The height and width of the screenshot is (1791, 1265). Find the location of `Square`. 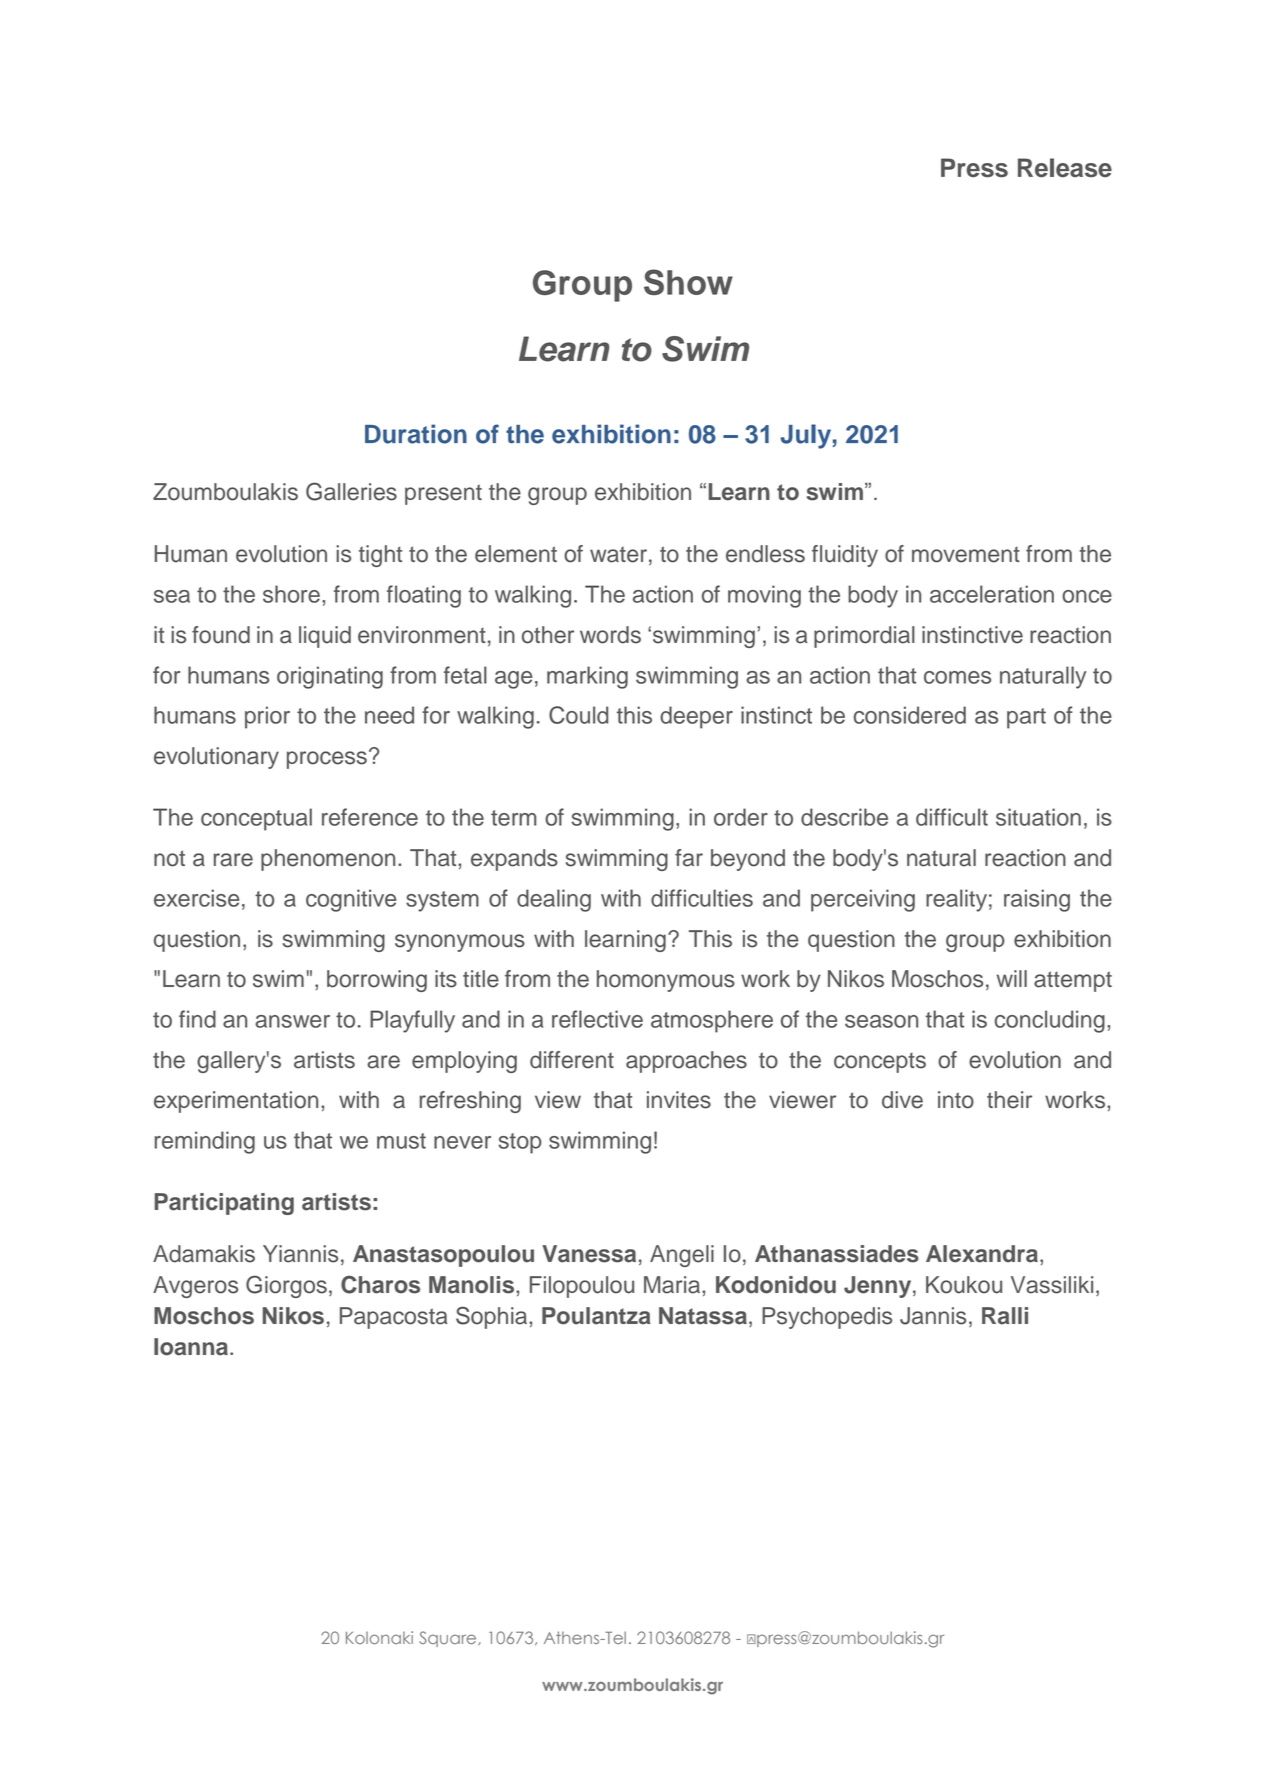

Square is located at coordinates (449, 1639).
